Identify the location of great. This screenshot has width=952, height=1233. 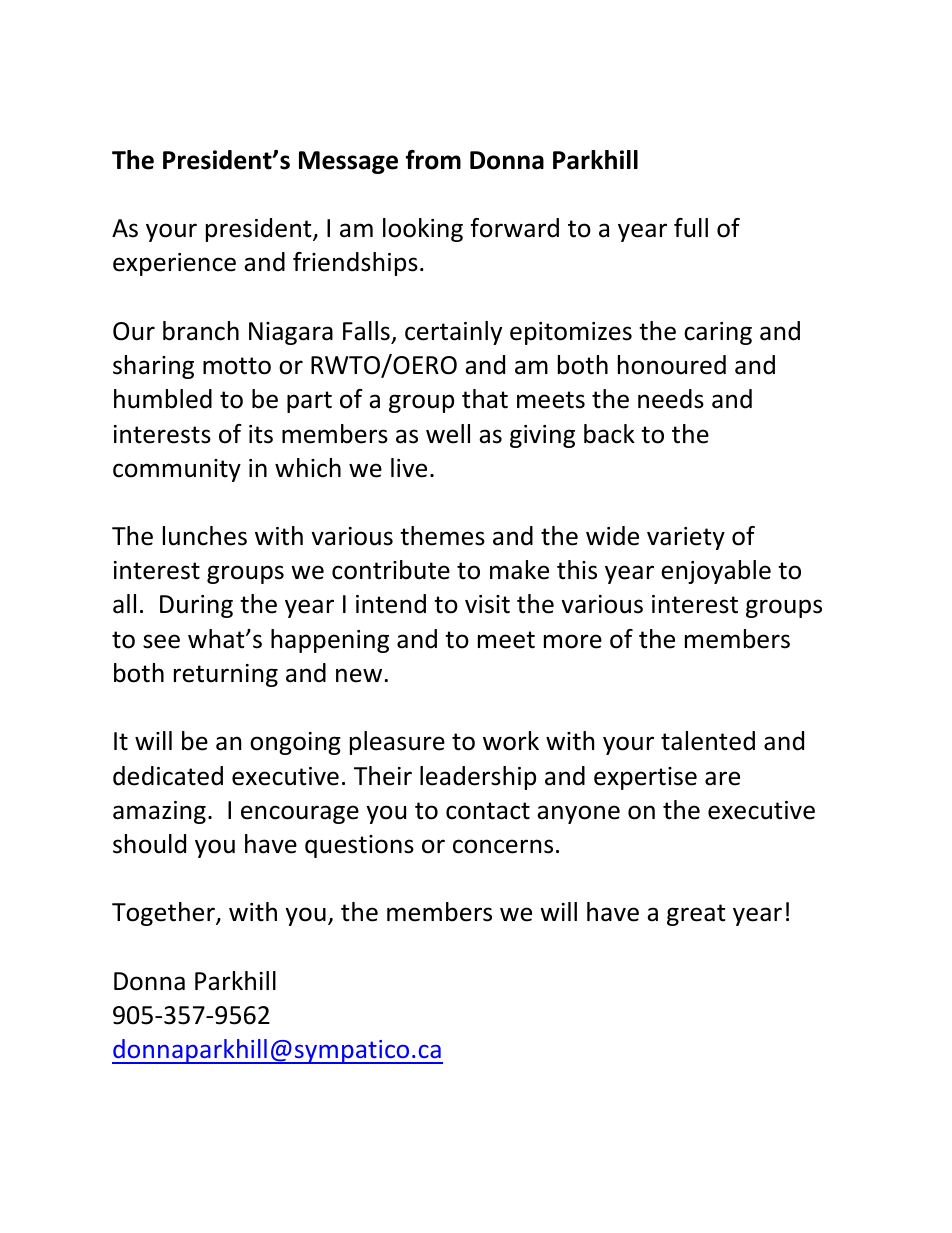
(696, 915).
